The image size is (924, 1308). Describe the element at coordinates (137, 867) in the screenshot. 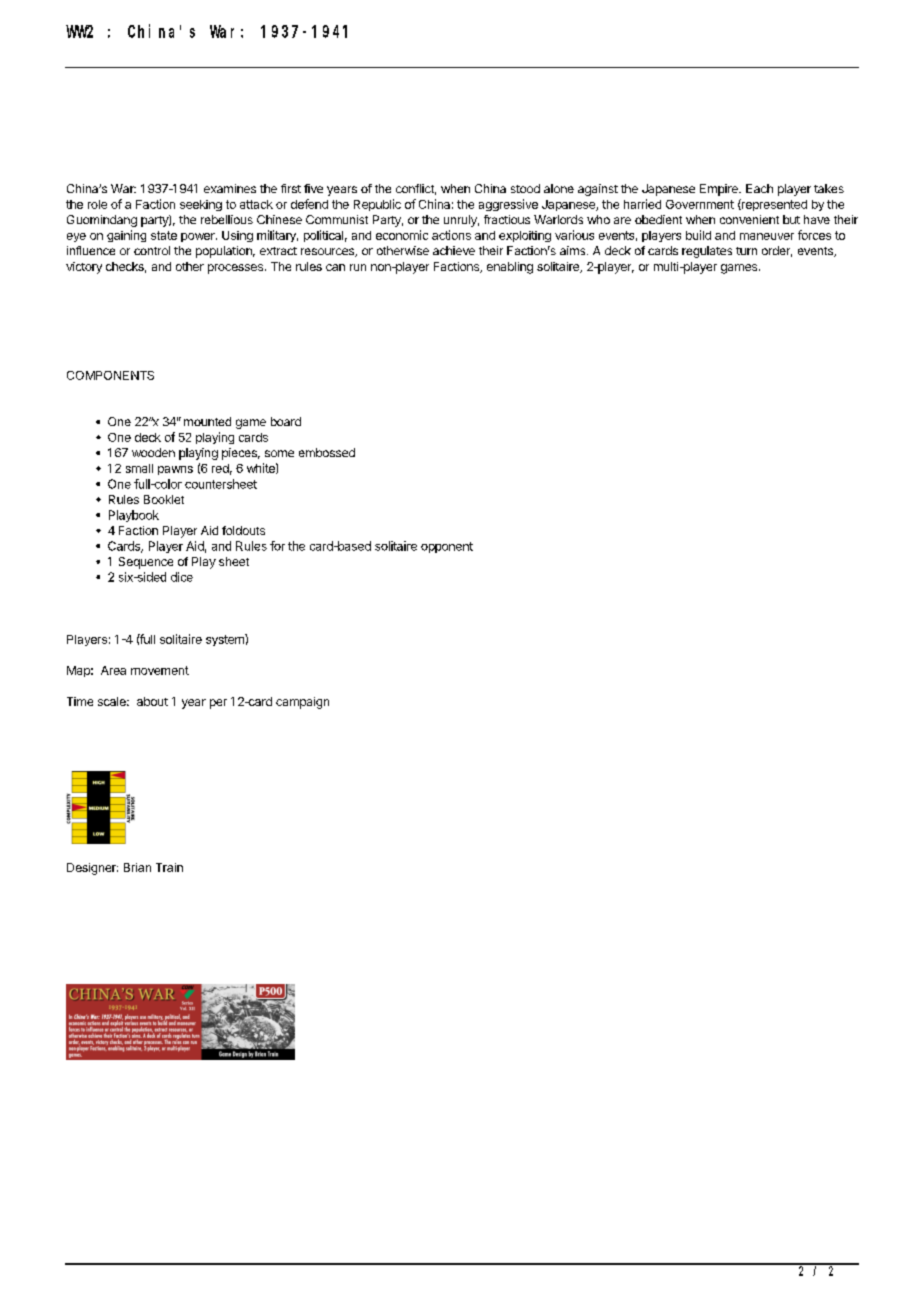

I see `Brian` at that location.
